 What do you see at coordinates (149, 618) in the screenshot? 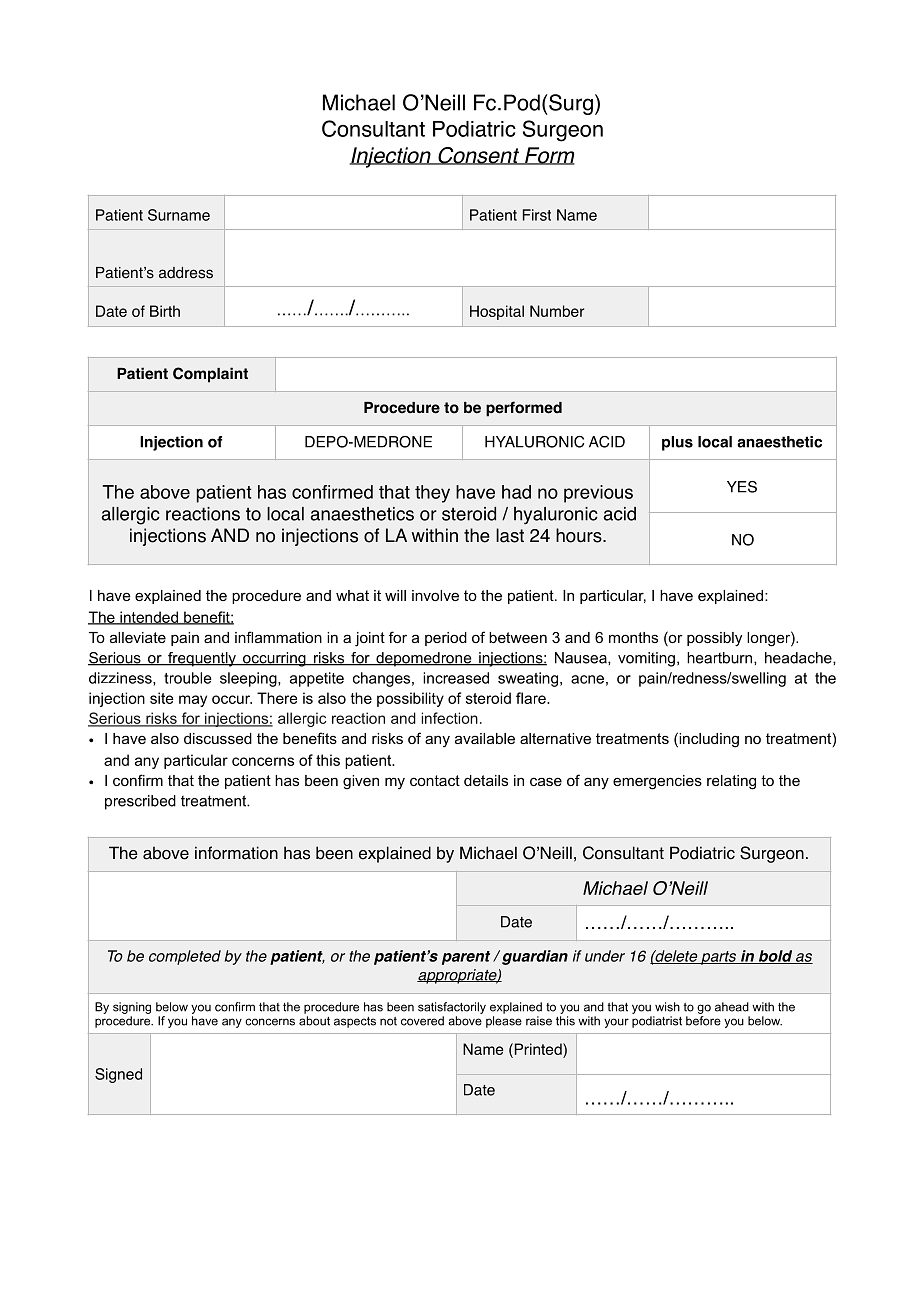
I see `intended` at bounding box center [149, 618].
